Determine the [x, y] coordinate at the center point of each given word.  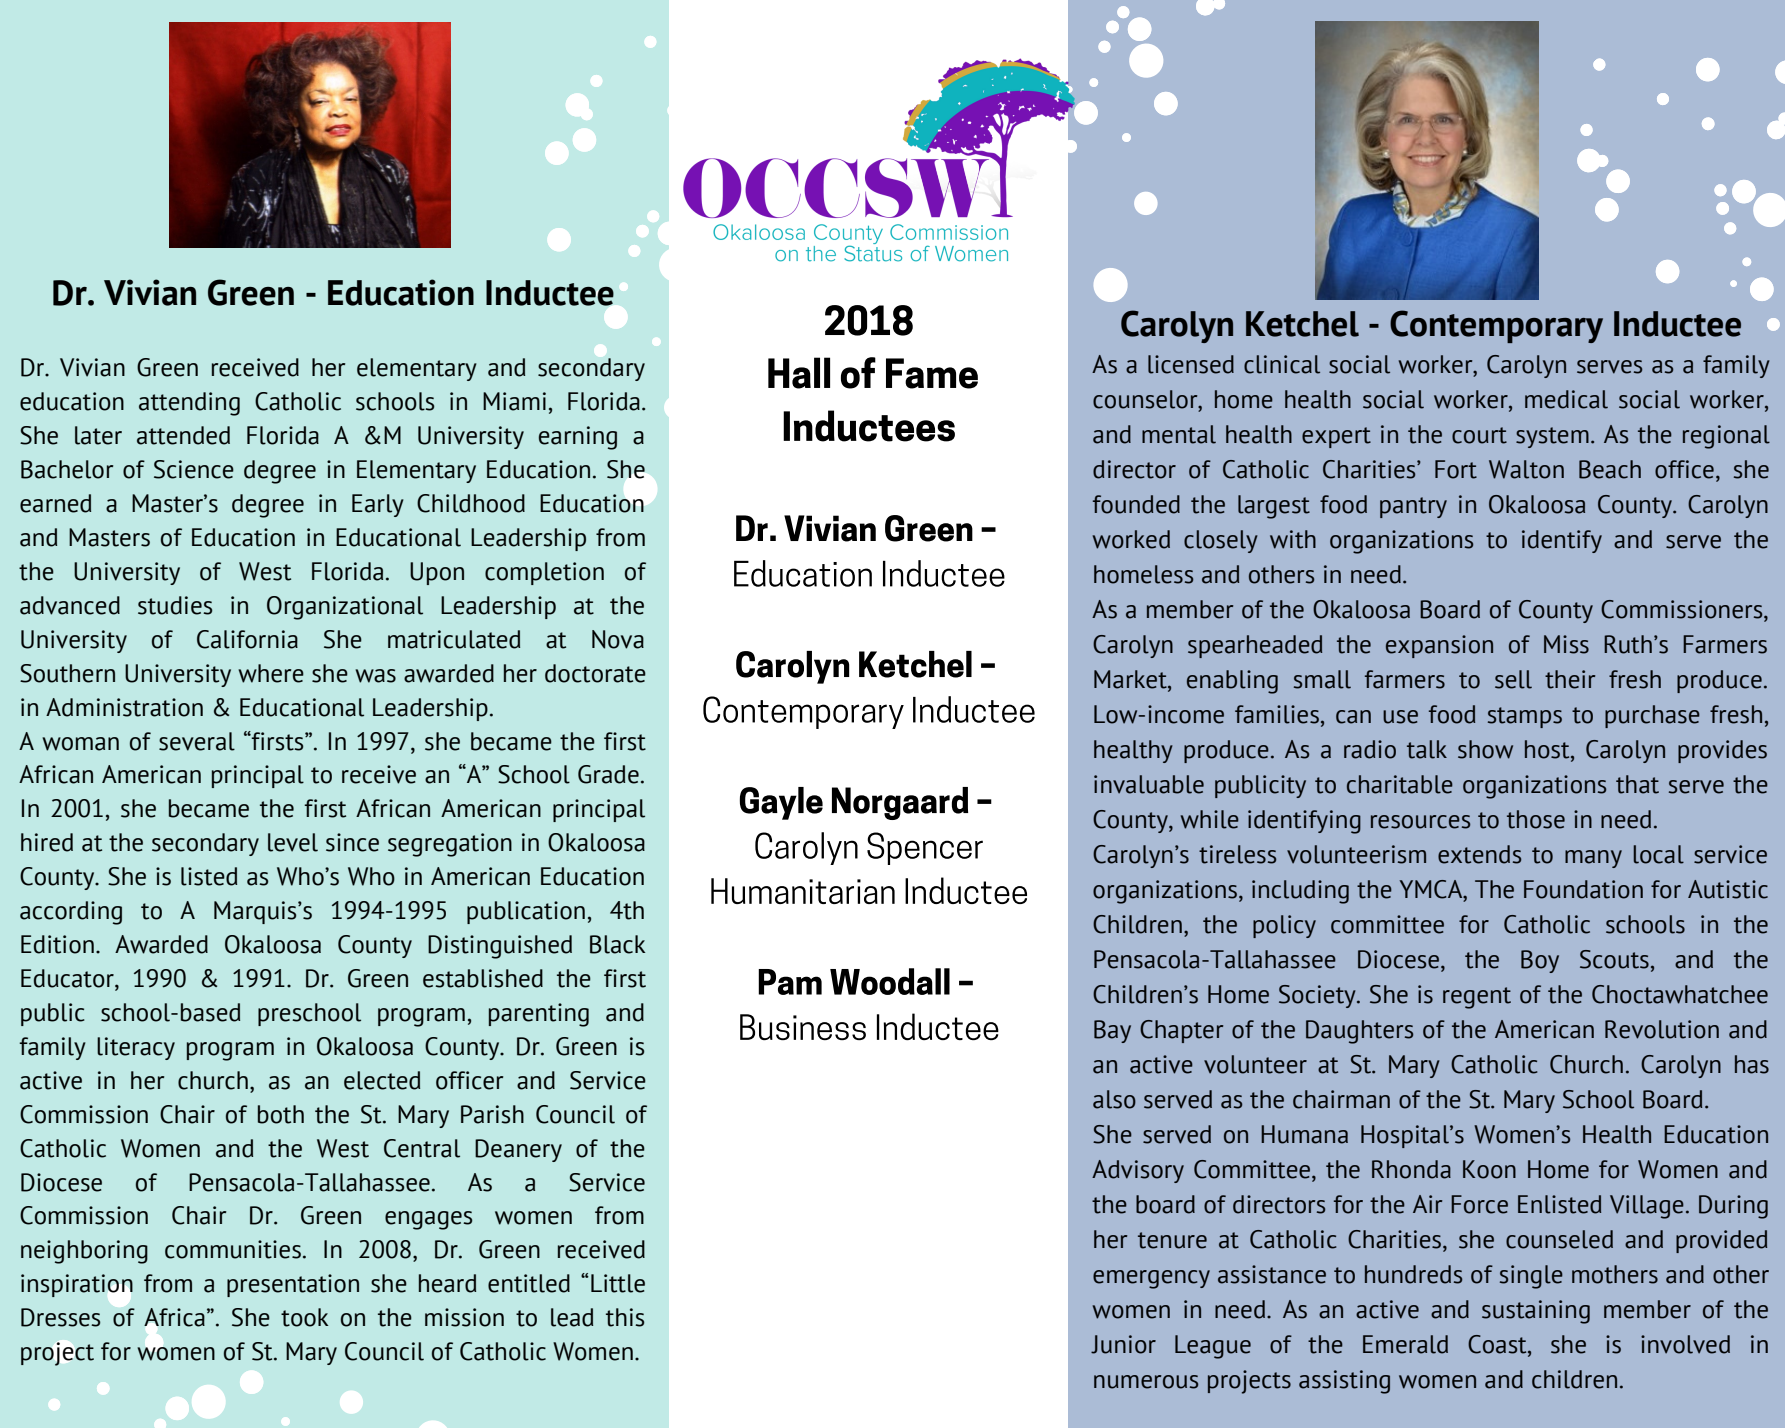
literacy [136, 1048]
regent [1477, 998]
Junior [1123, 1344]
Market [1131, 680]
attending [189, 404]
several [197, 741]
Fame [932, 373]
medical [1566, 399]
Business [803, 1027]
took [305, 1317]
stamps [1525, 717]
